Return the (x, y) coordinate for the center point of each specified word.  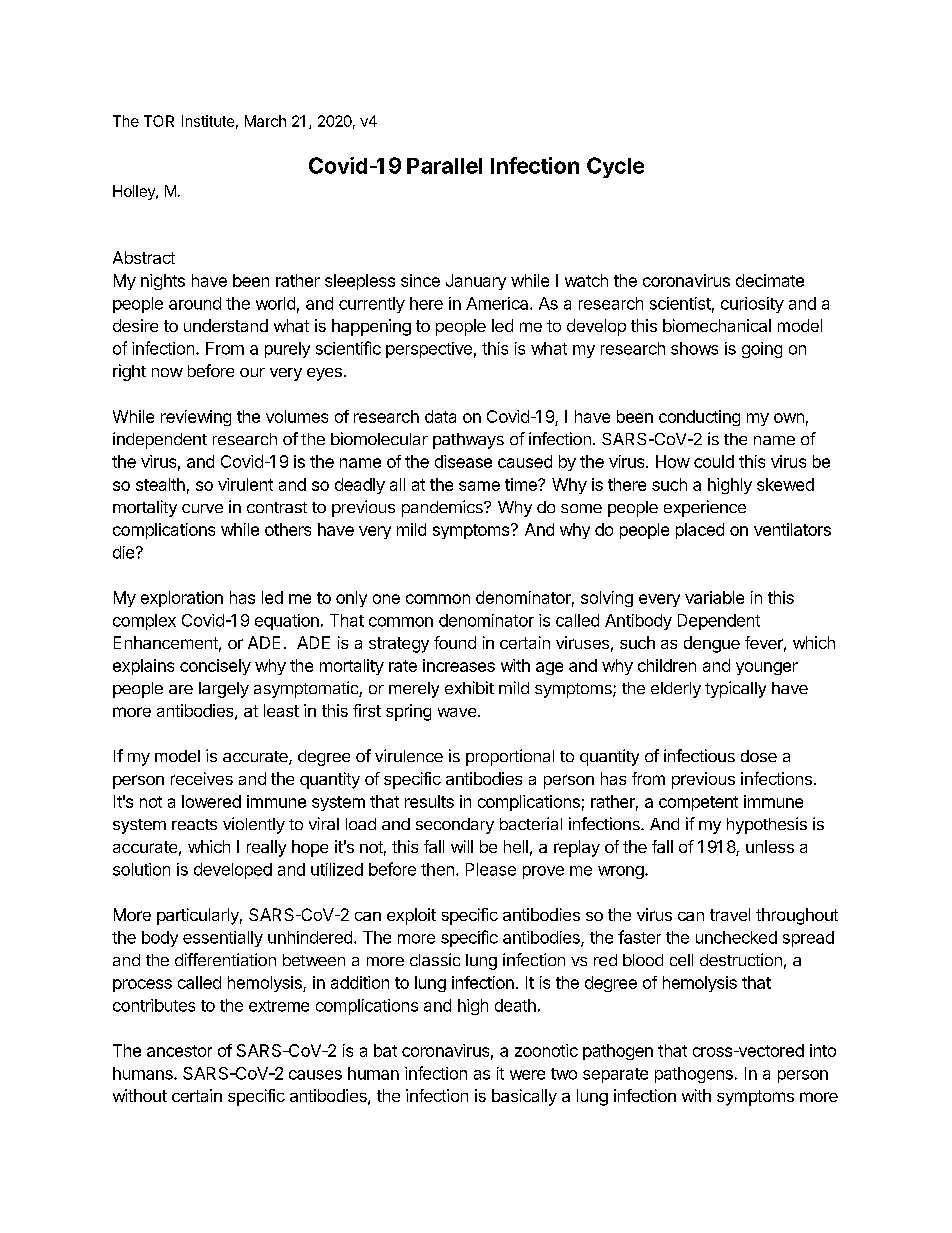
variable (714, 597)
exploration (182, 599)
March (265, 121)
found (455, 642)
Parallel (444, 166)
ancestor (179, 1051)
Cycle (615, 167)
